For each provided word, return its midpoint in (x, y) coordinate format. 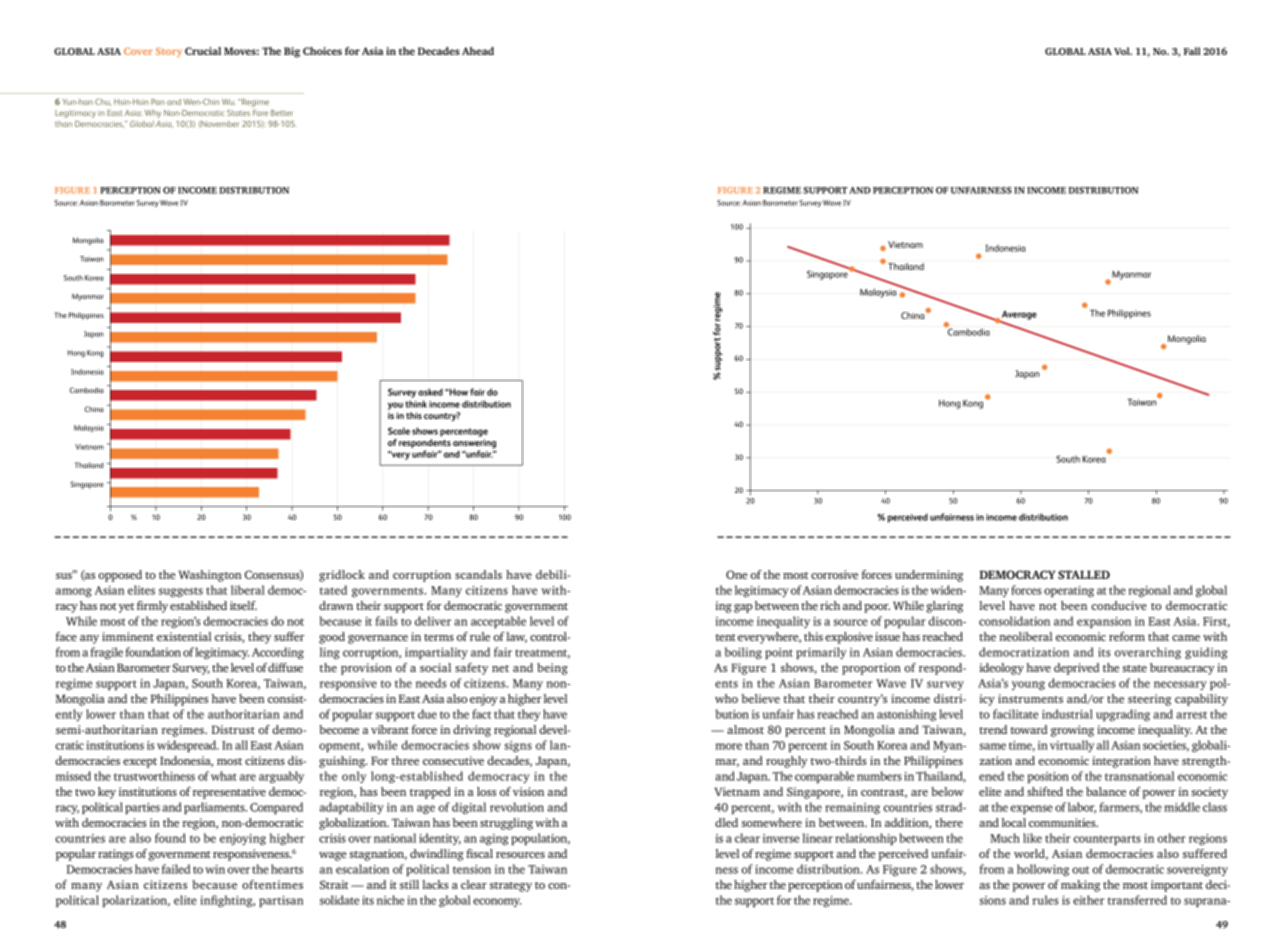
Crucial (203, 51)
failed (176, 869)
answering (474, 443)
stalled (1084, 574)
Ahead (478, 51)
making (1080, 886)
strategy (511, 887)
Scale (399, 431)
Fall (1192, 51)
